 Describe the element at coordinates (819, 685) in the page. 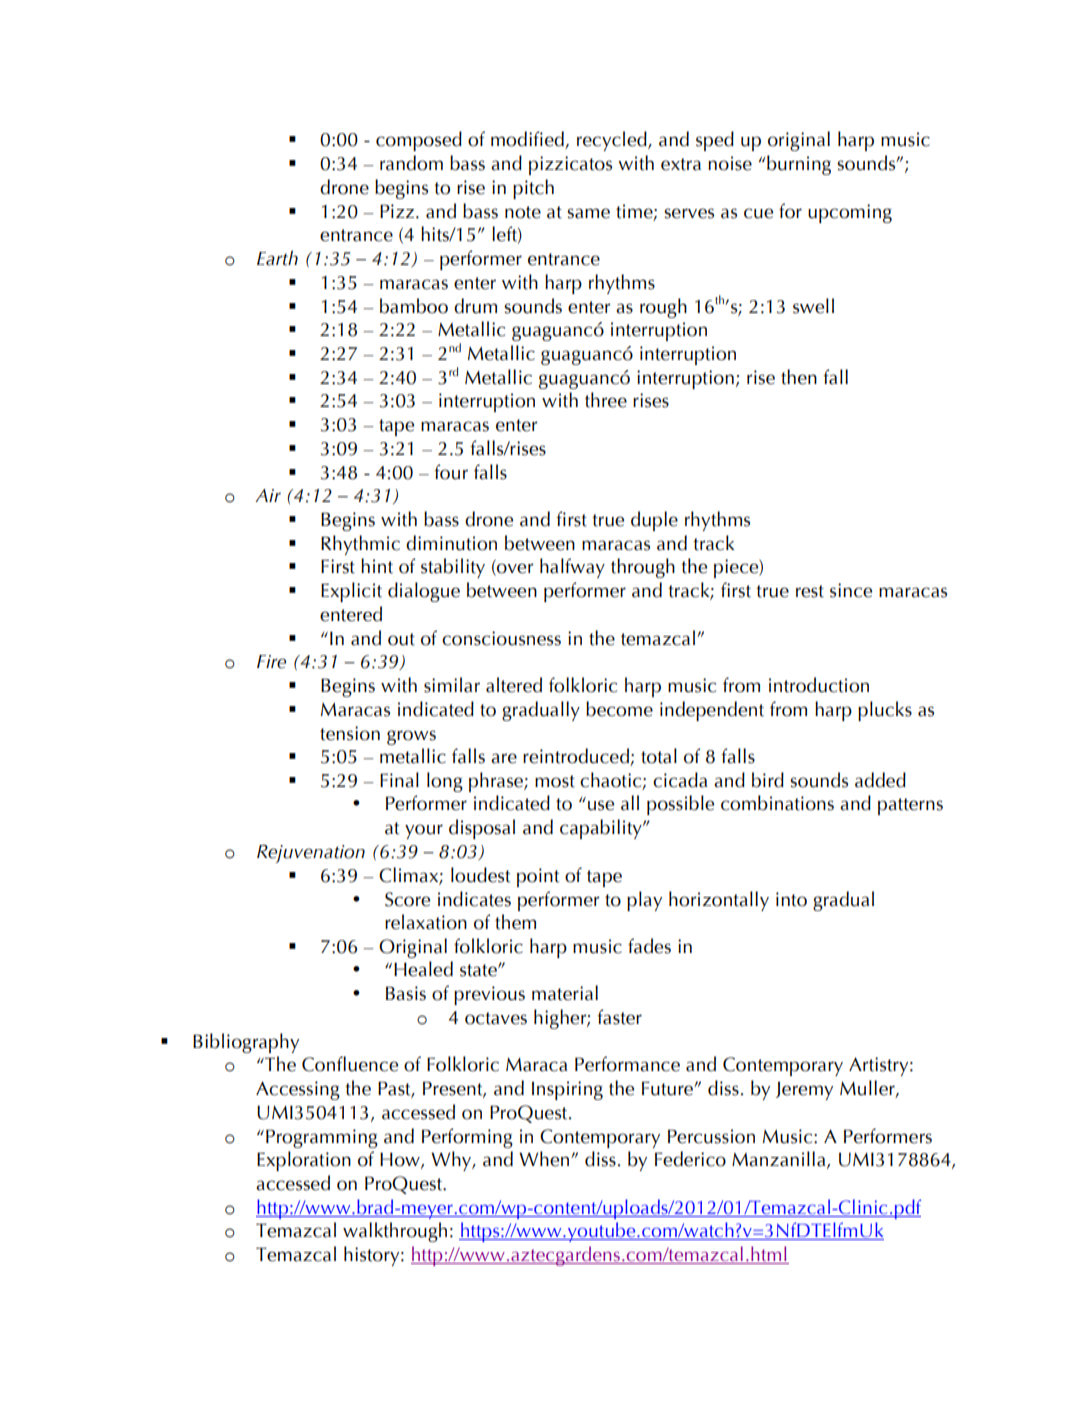

I see `introduction` at that location.
